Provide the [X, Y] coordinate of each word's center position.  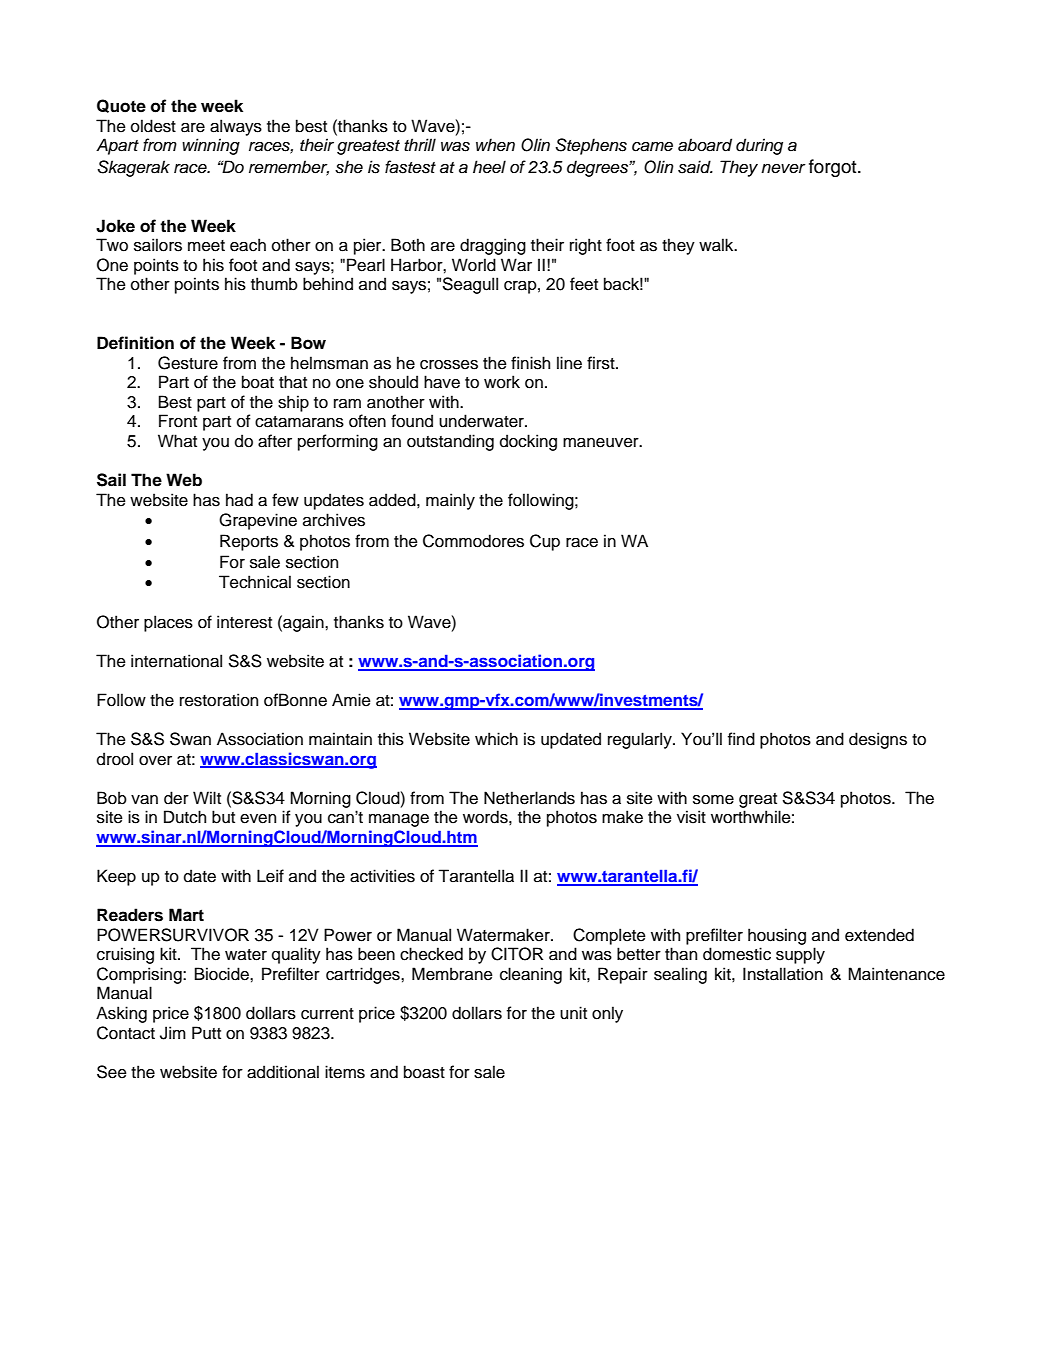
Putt [206, 1033]
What [177, 441]
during [759, 146]
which [496, 739]
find [741, 739]
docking [528, 442]
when [495, 145]
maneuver [602, 443]
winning [211, 146]
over [155, 761]
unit [573, 1013]
